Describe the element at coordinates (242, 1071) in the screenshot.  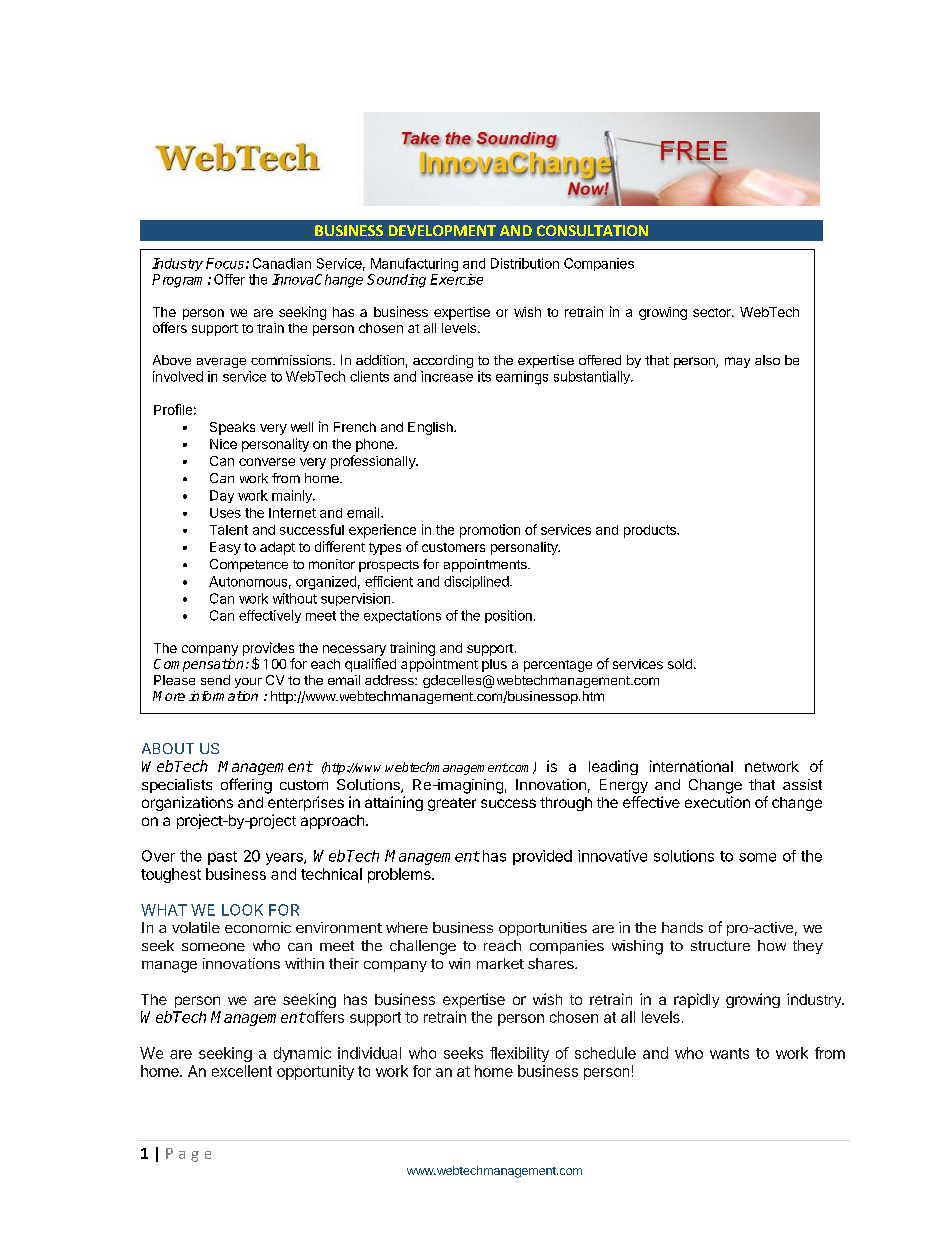
I see `excellent` at that location.
